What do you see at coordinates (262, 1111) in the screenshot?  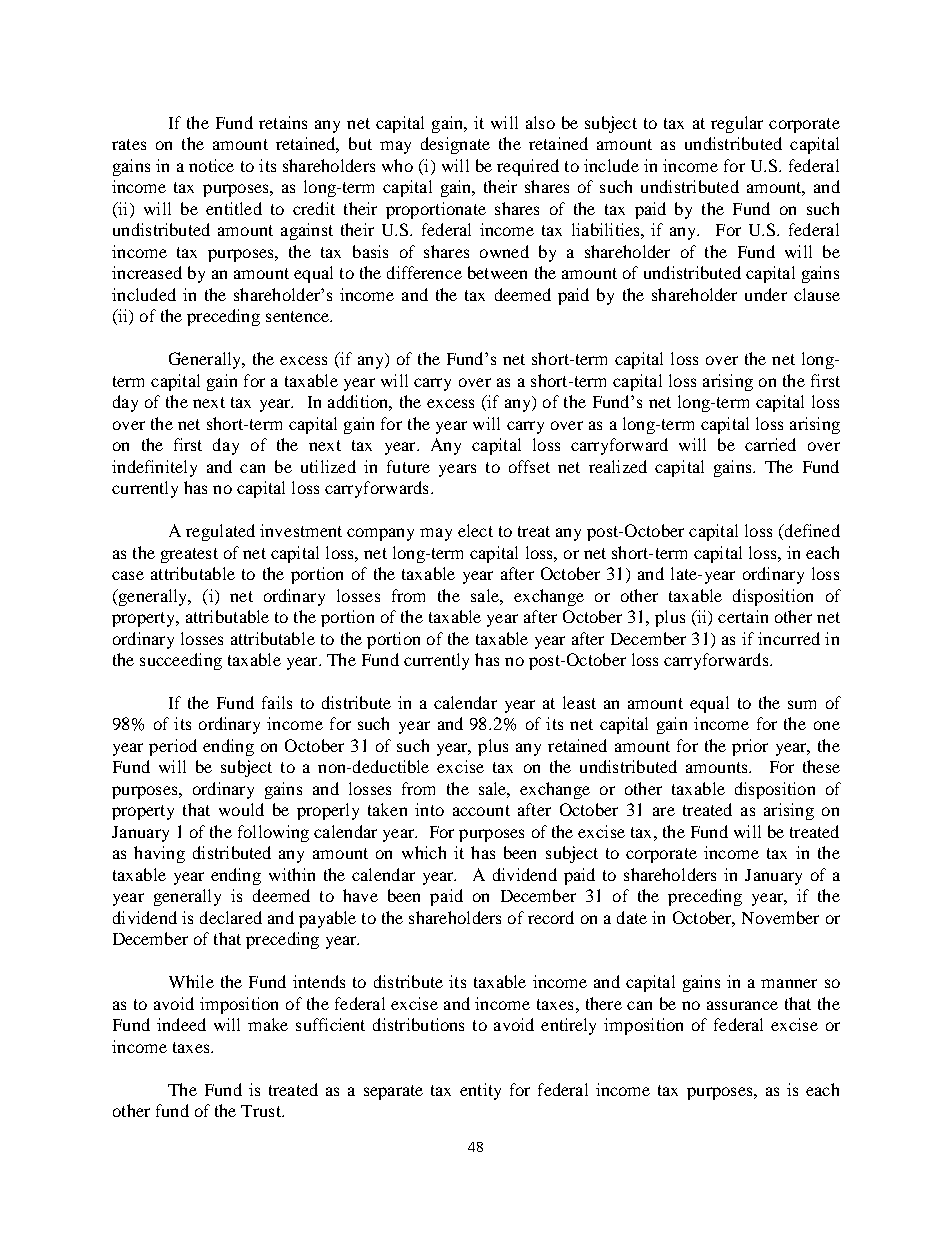 I see `Trust` at bounding box center [262, 1111].
